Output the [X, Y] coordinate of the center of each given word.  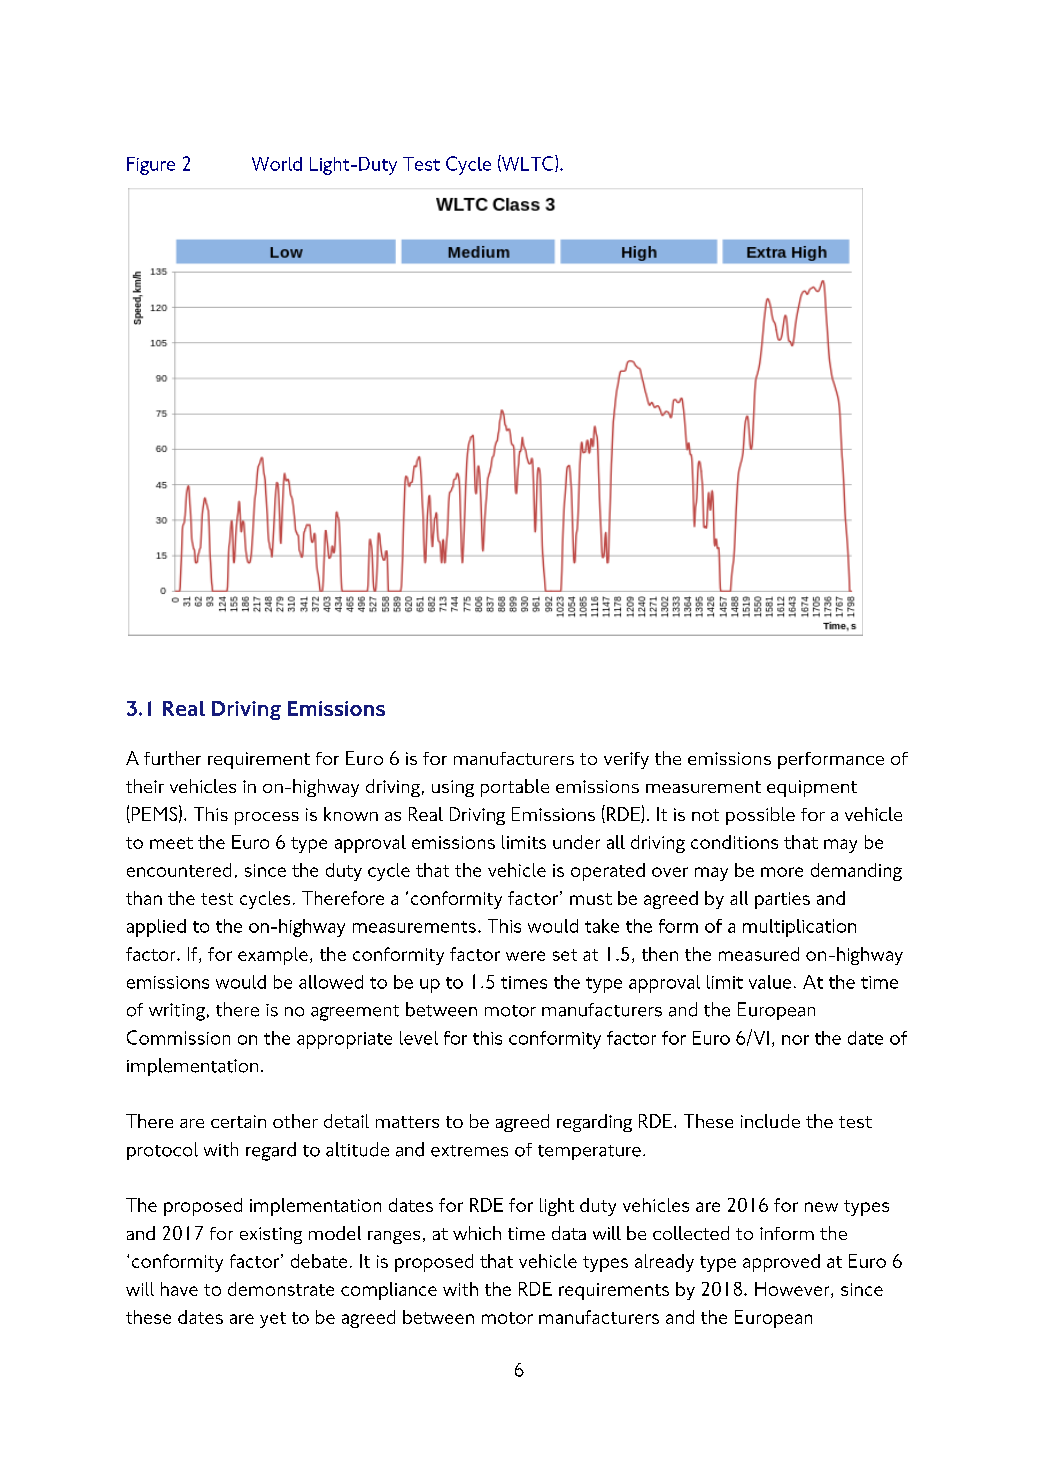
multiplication [799, 928]
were [525, 956]
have [179, 1289]
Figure [151, 166]
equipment [812, 788]
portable [515, 788]
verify [626, 760]
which [477, 1233]
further [172, 758]
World [277, 164]
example [273, 956]
